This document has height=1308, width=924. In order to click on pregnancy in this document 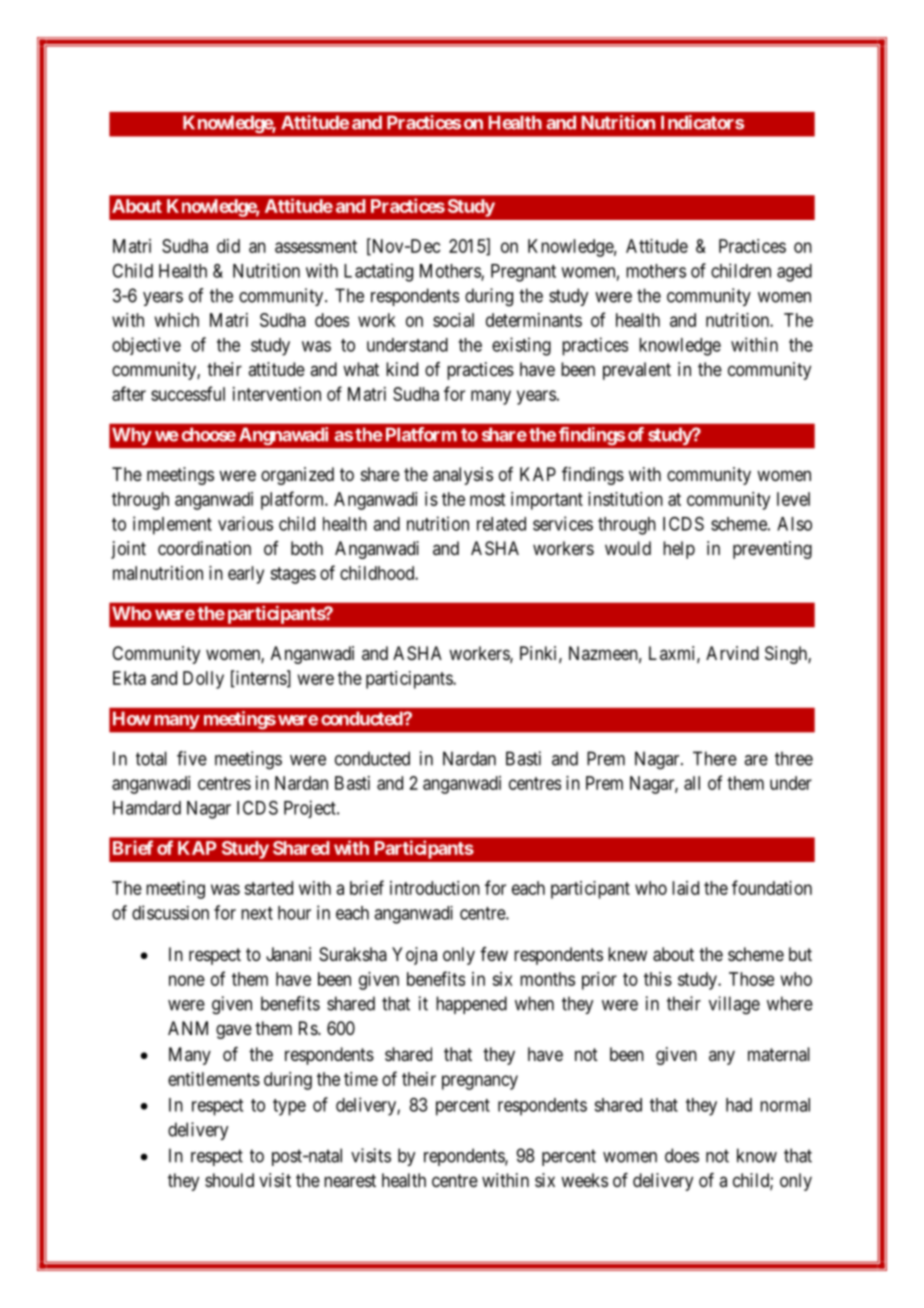, I will do `click(480, 1082)`.
